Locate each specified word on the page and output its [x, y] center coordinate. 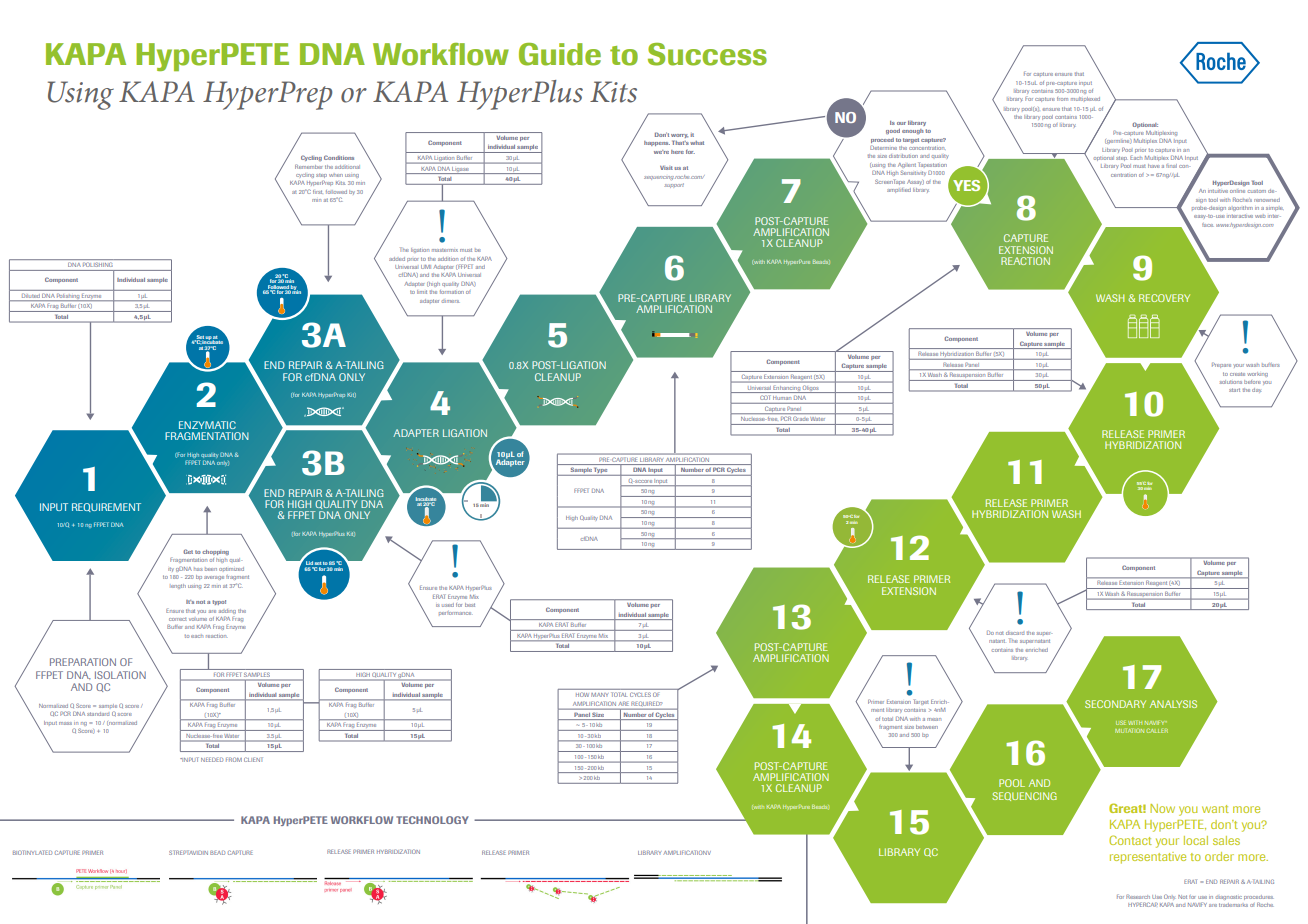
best [470, 605]
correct [178, 619]
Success [707, 54]
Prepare [1221, 365]
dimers [451, 301]
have [1153, 166]
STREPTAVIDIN [188, 852]
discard [1015, 633]
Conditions [339, 157]
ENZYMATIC [207, 425]
